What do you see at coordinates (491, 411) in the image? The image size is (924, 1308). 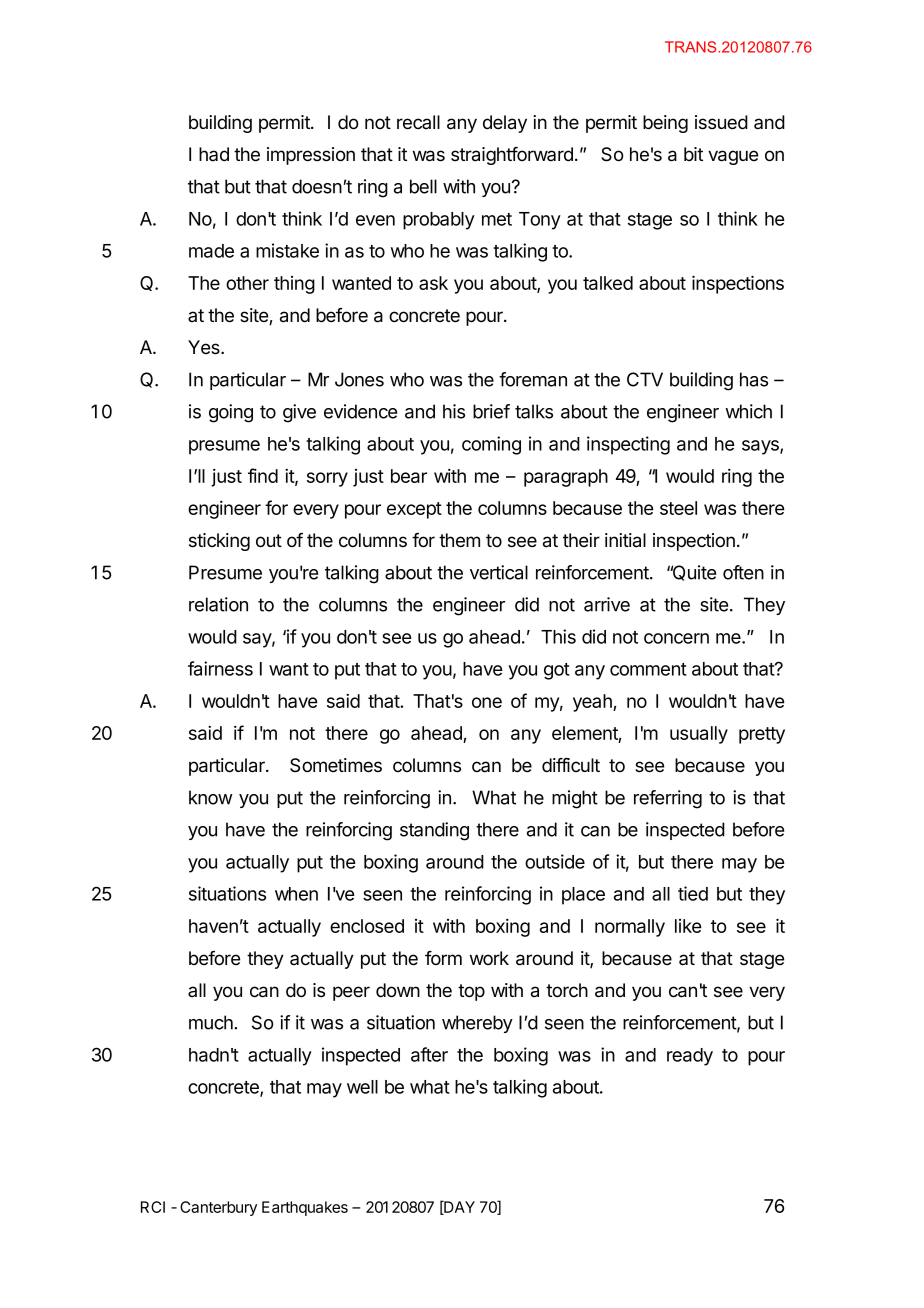 I see `brief` at bounding box center [491, 411].
